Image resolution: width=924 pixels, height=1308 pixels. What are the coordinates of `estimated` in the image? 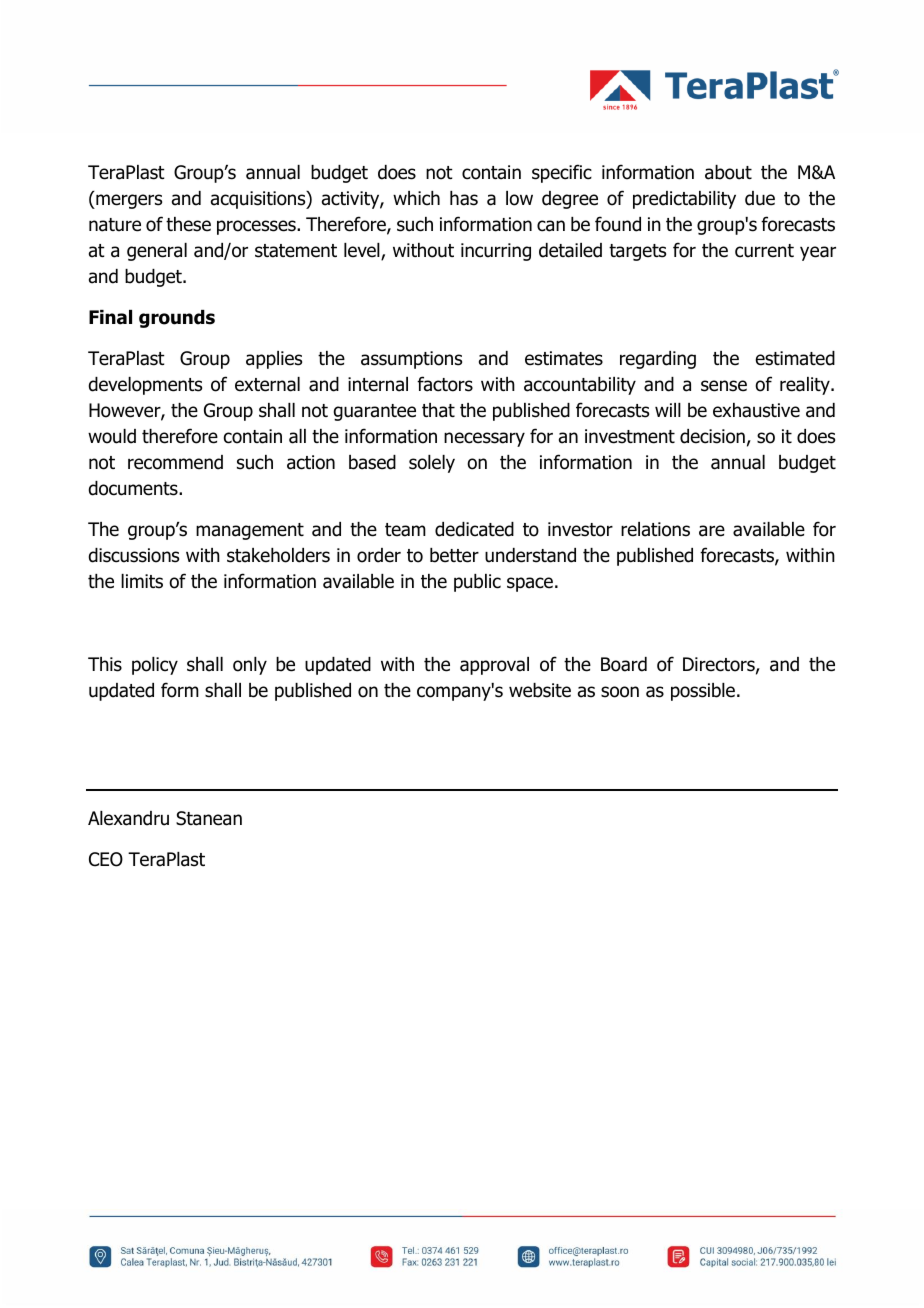 It's located at (795, 358).
